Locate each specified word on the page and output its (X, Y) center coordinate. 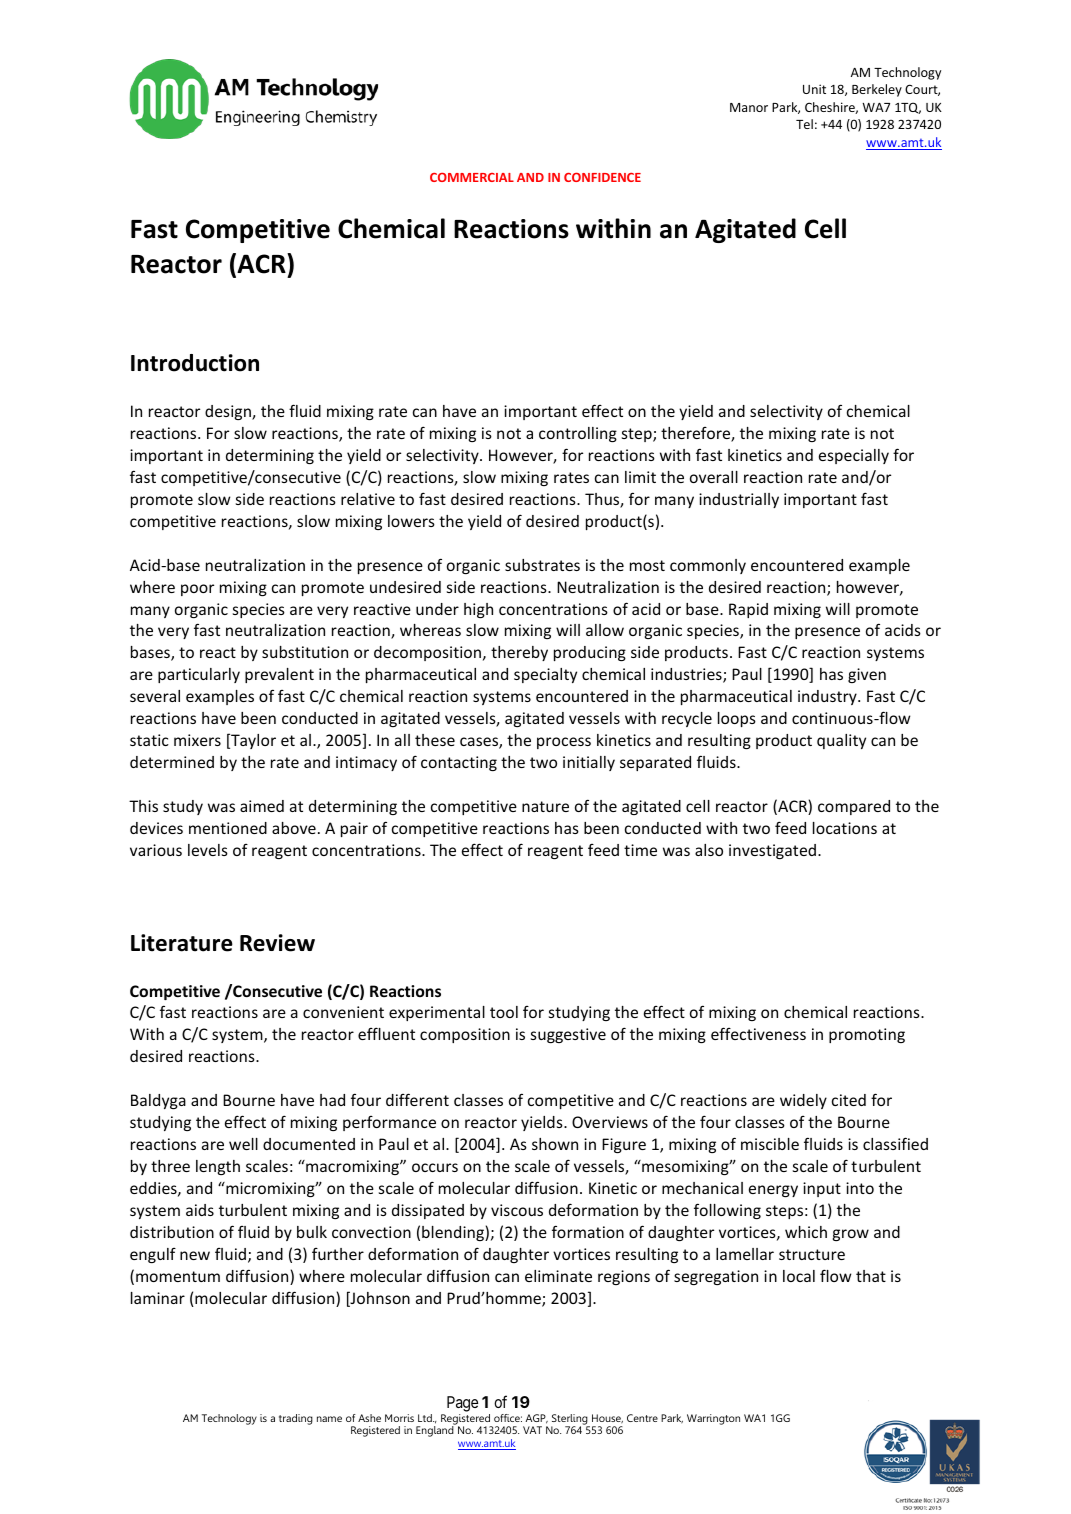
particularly (199, 675)
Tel (804, 124)
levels (208, 850)
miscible (770, 1144)
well (243, 1144)
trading (296, 1419)
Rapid (748, 610)
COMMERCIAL (472, 177)
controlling (578, 434)
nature (545, 806)
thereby (519, 653)
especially (854, 456)
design (229, 412)
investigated (772, 851)
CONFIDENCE (602, 177)
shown (555, 1144)
